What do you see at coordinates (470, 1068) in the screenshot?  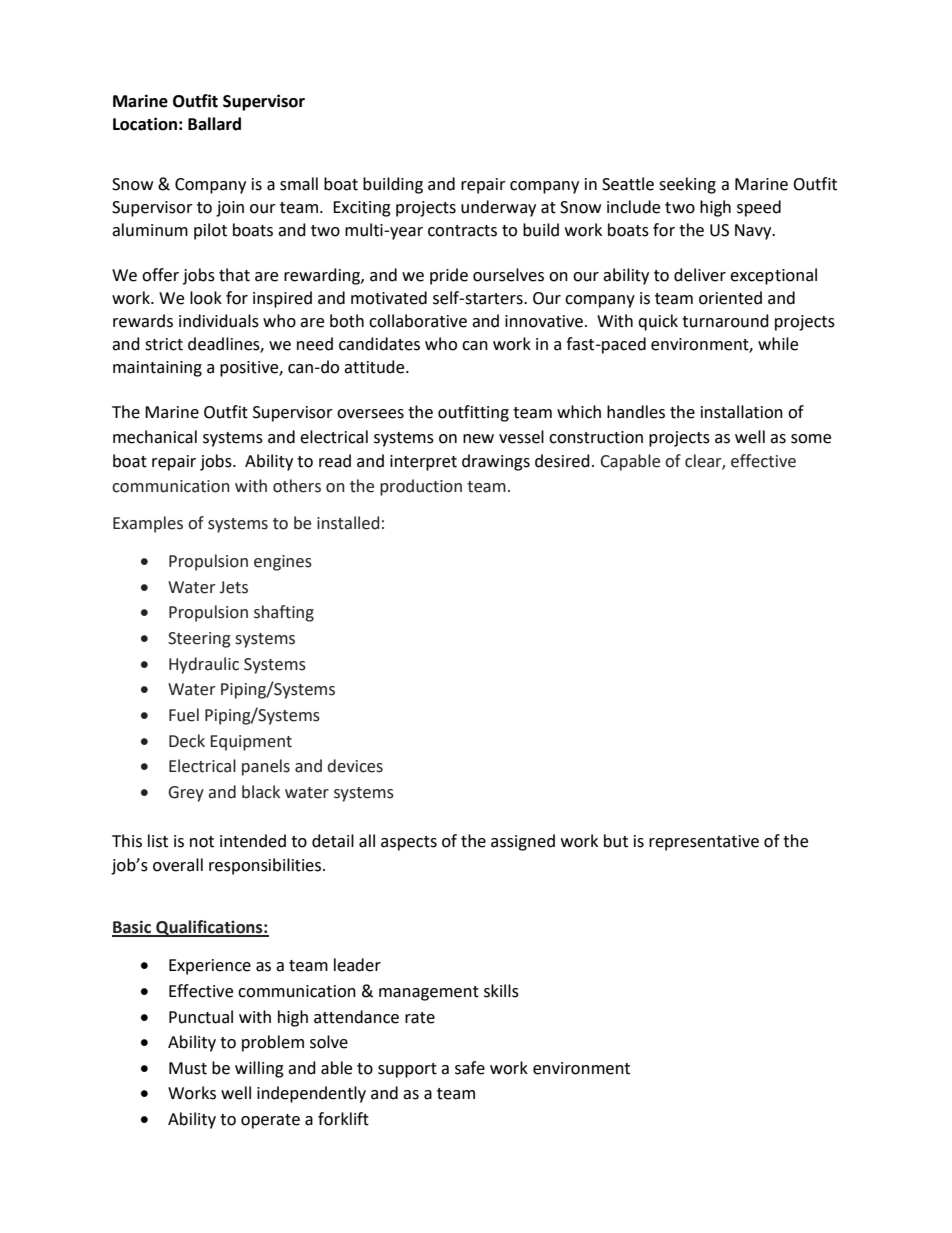 I see `safe` at bounding box center [470, 1068].
